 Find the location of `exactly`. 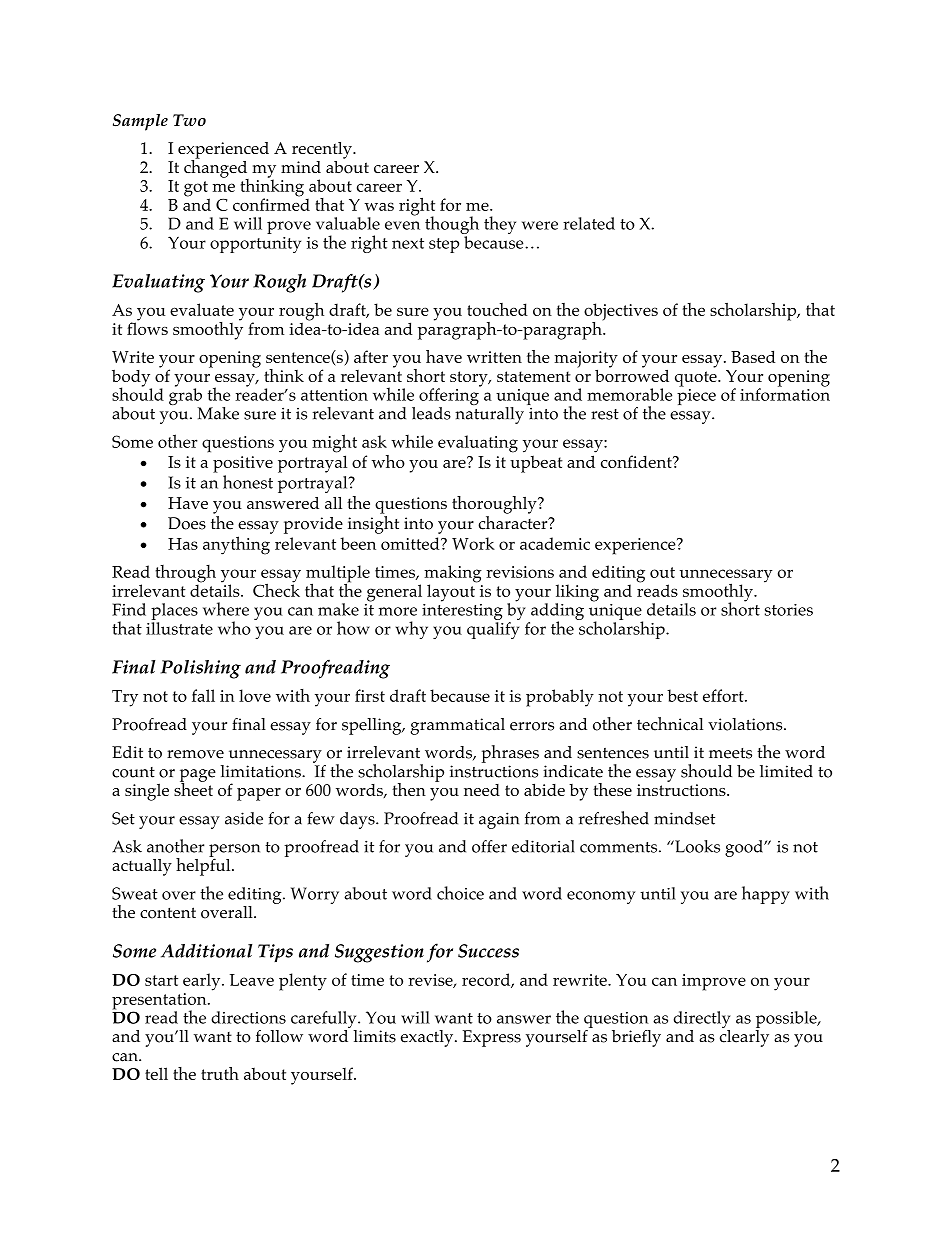

exactly is located at coordinates (428, 1038).
